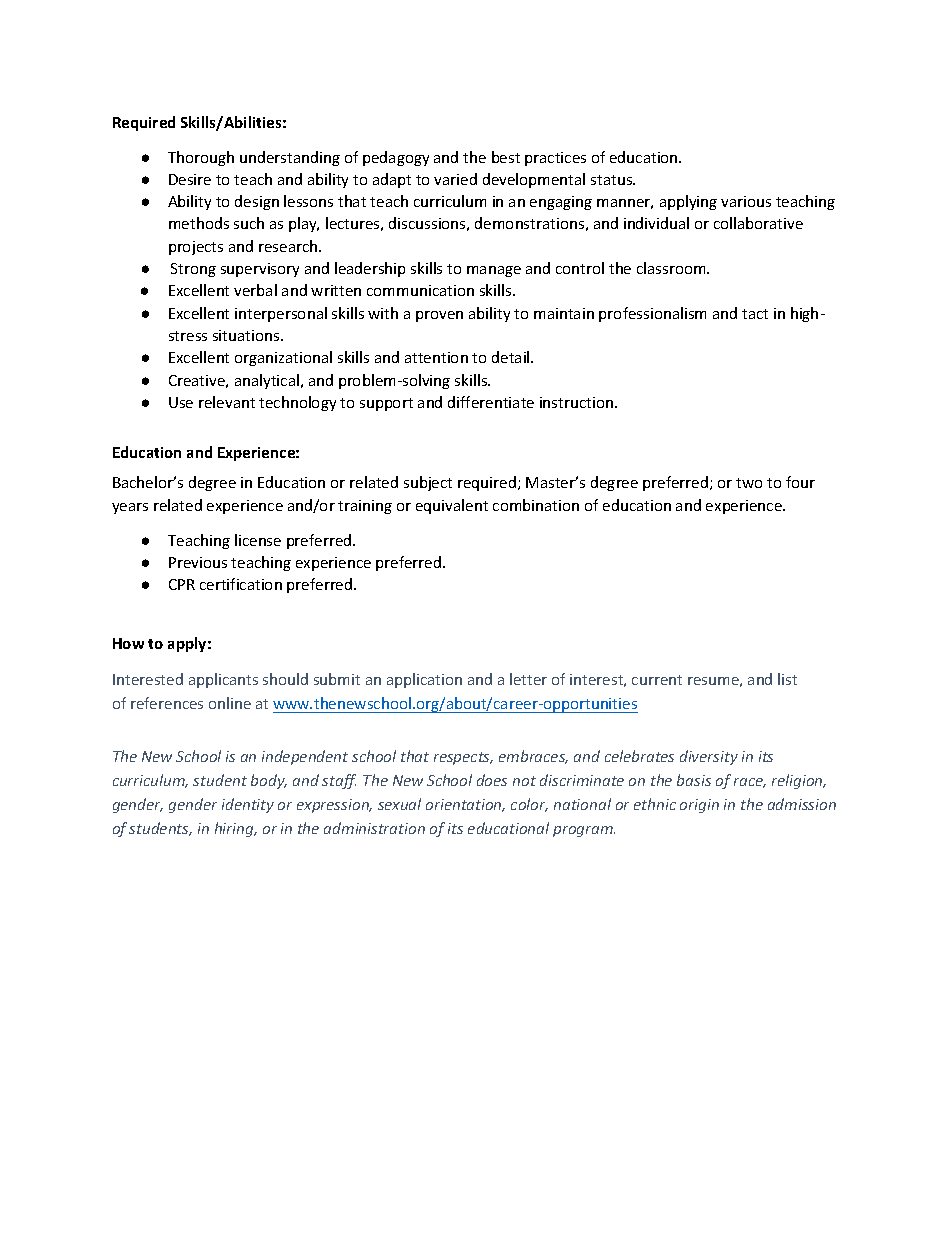  Describe the element at coordinates (749, 483) in the screenshot. I see `two` at that location.
